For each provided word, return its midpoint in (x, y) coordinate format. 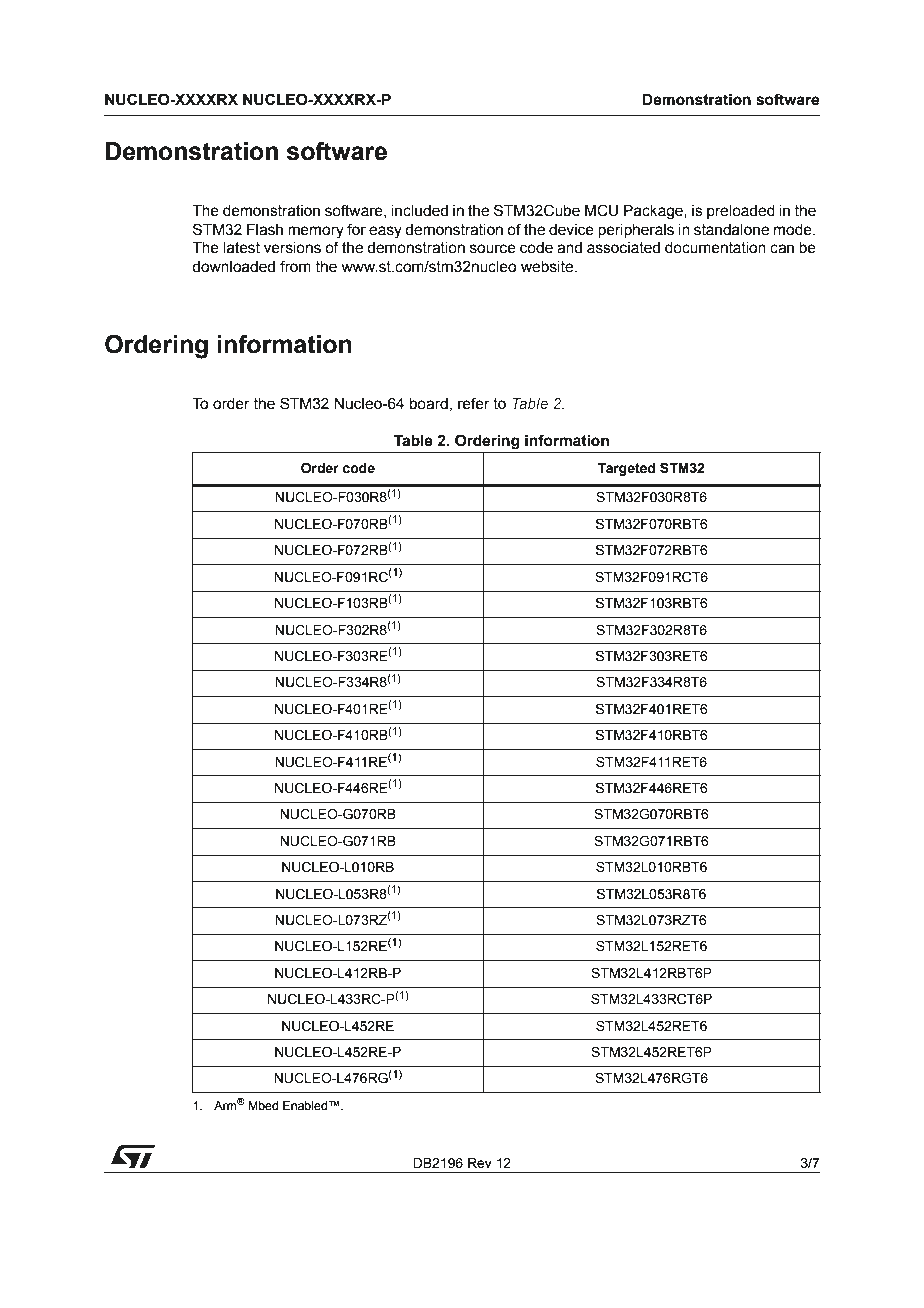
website (548, 267)
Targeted (626, 469)
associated (623, 248)
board (429, 404)
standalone (731, 230)
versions (292, 248)
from (295, 266)
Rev (480, 1163)
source (493, 249)
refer (474, 403)
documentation (715, 248)
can (782, 249)
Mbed (263, 1105)
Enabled (306, 1105)
